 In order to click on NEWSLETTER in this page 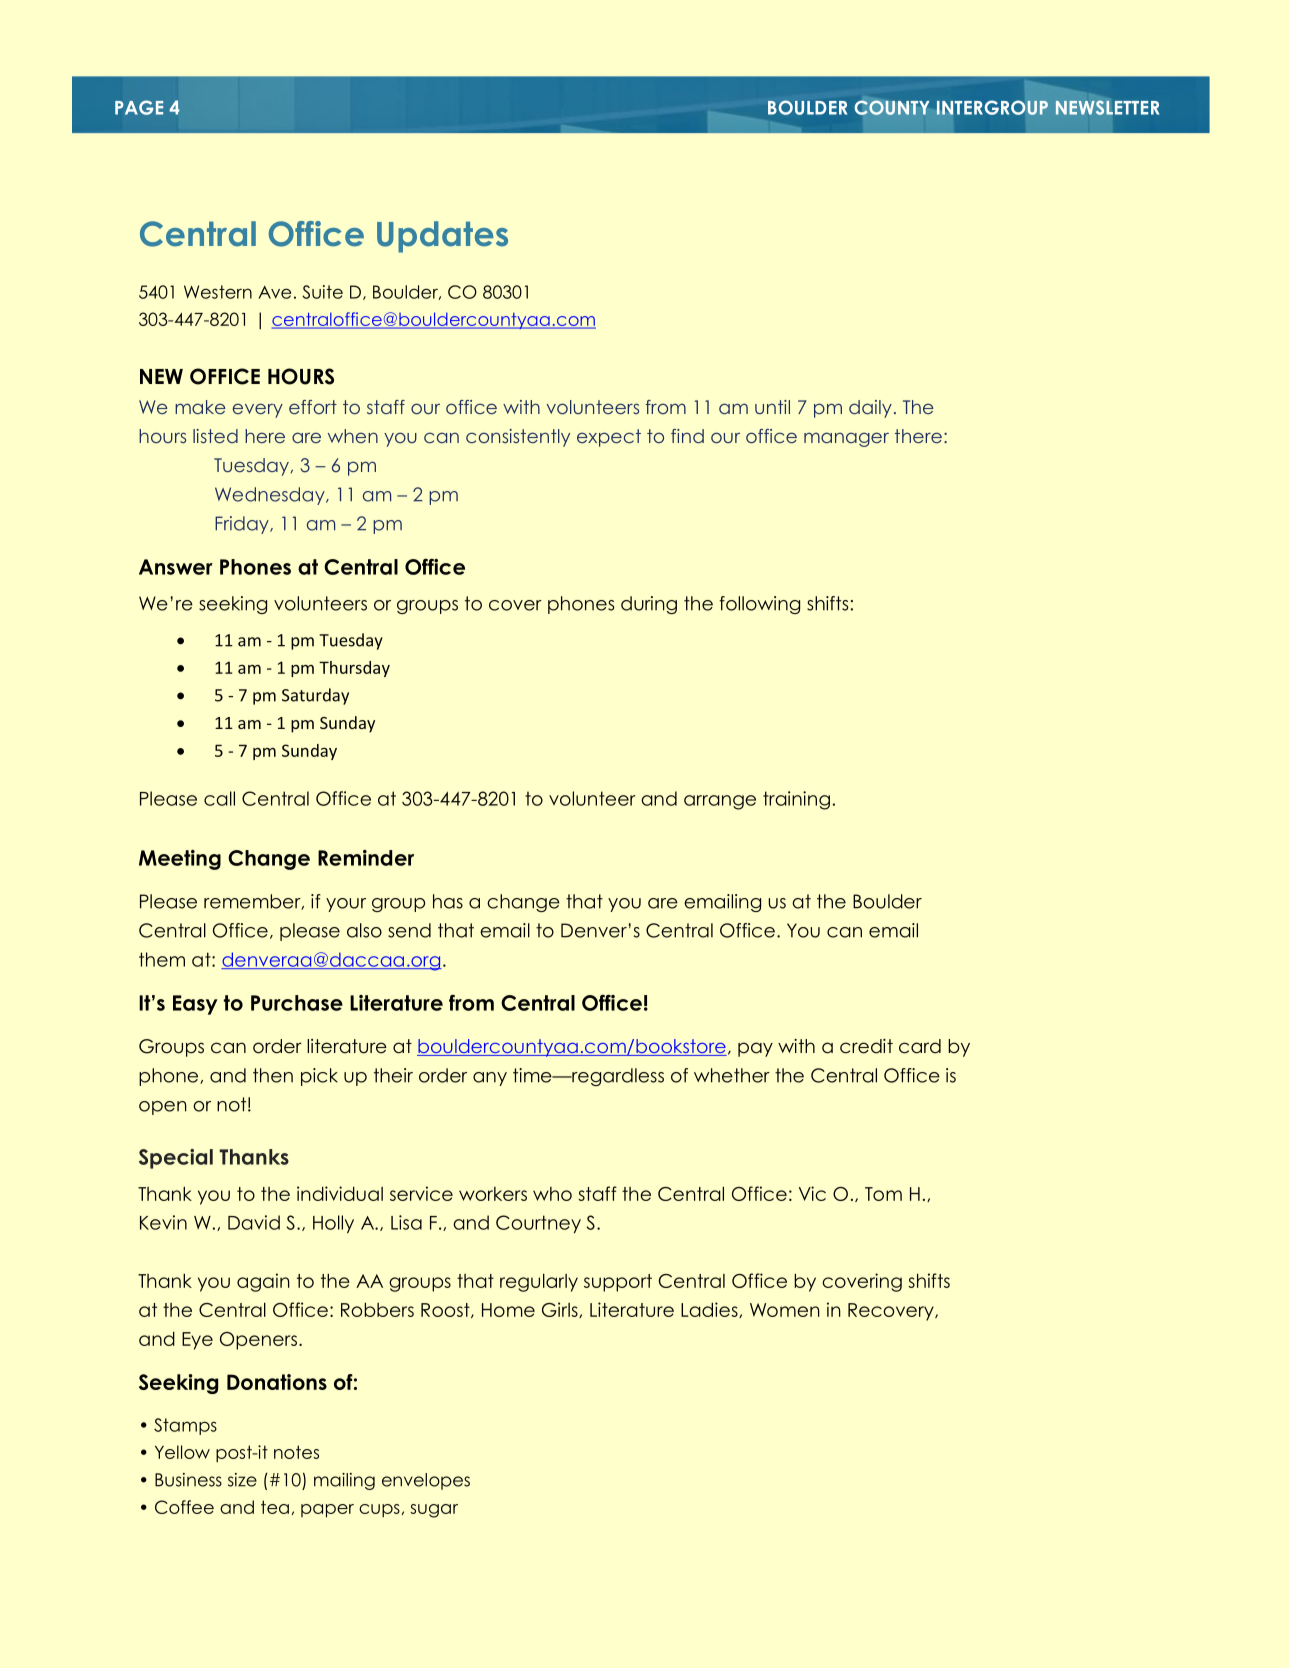, I will do `click(1107, 107)`.
